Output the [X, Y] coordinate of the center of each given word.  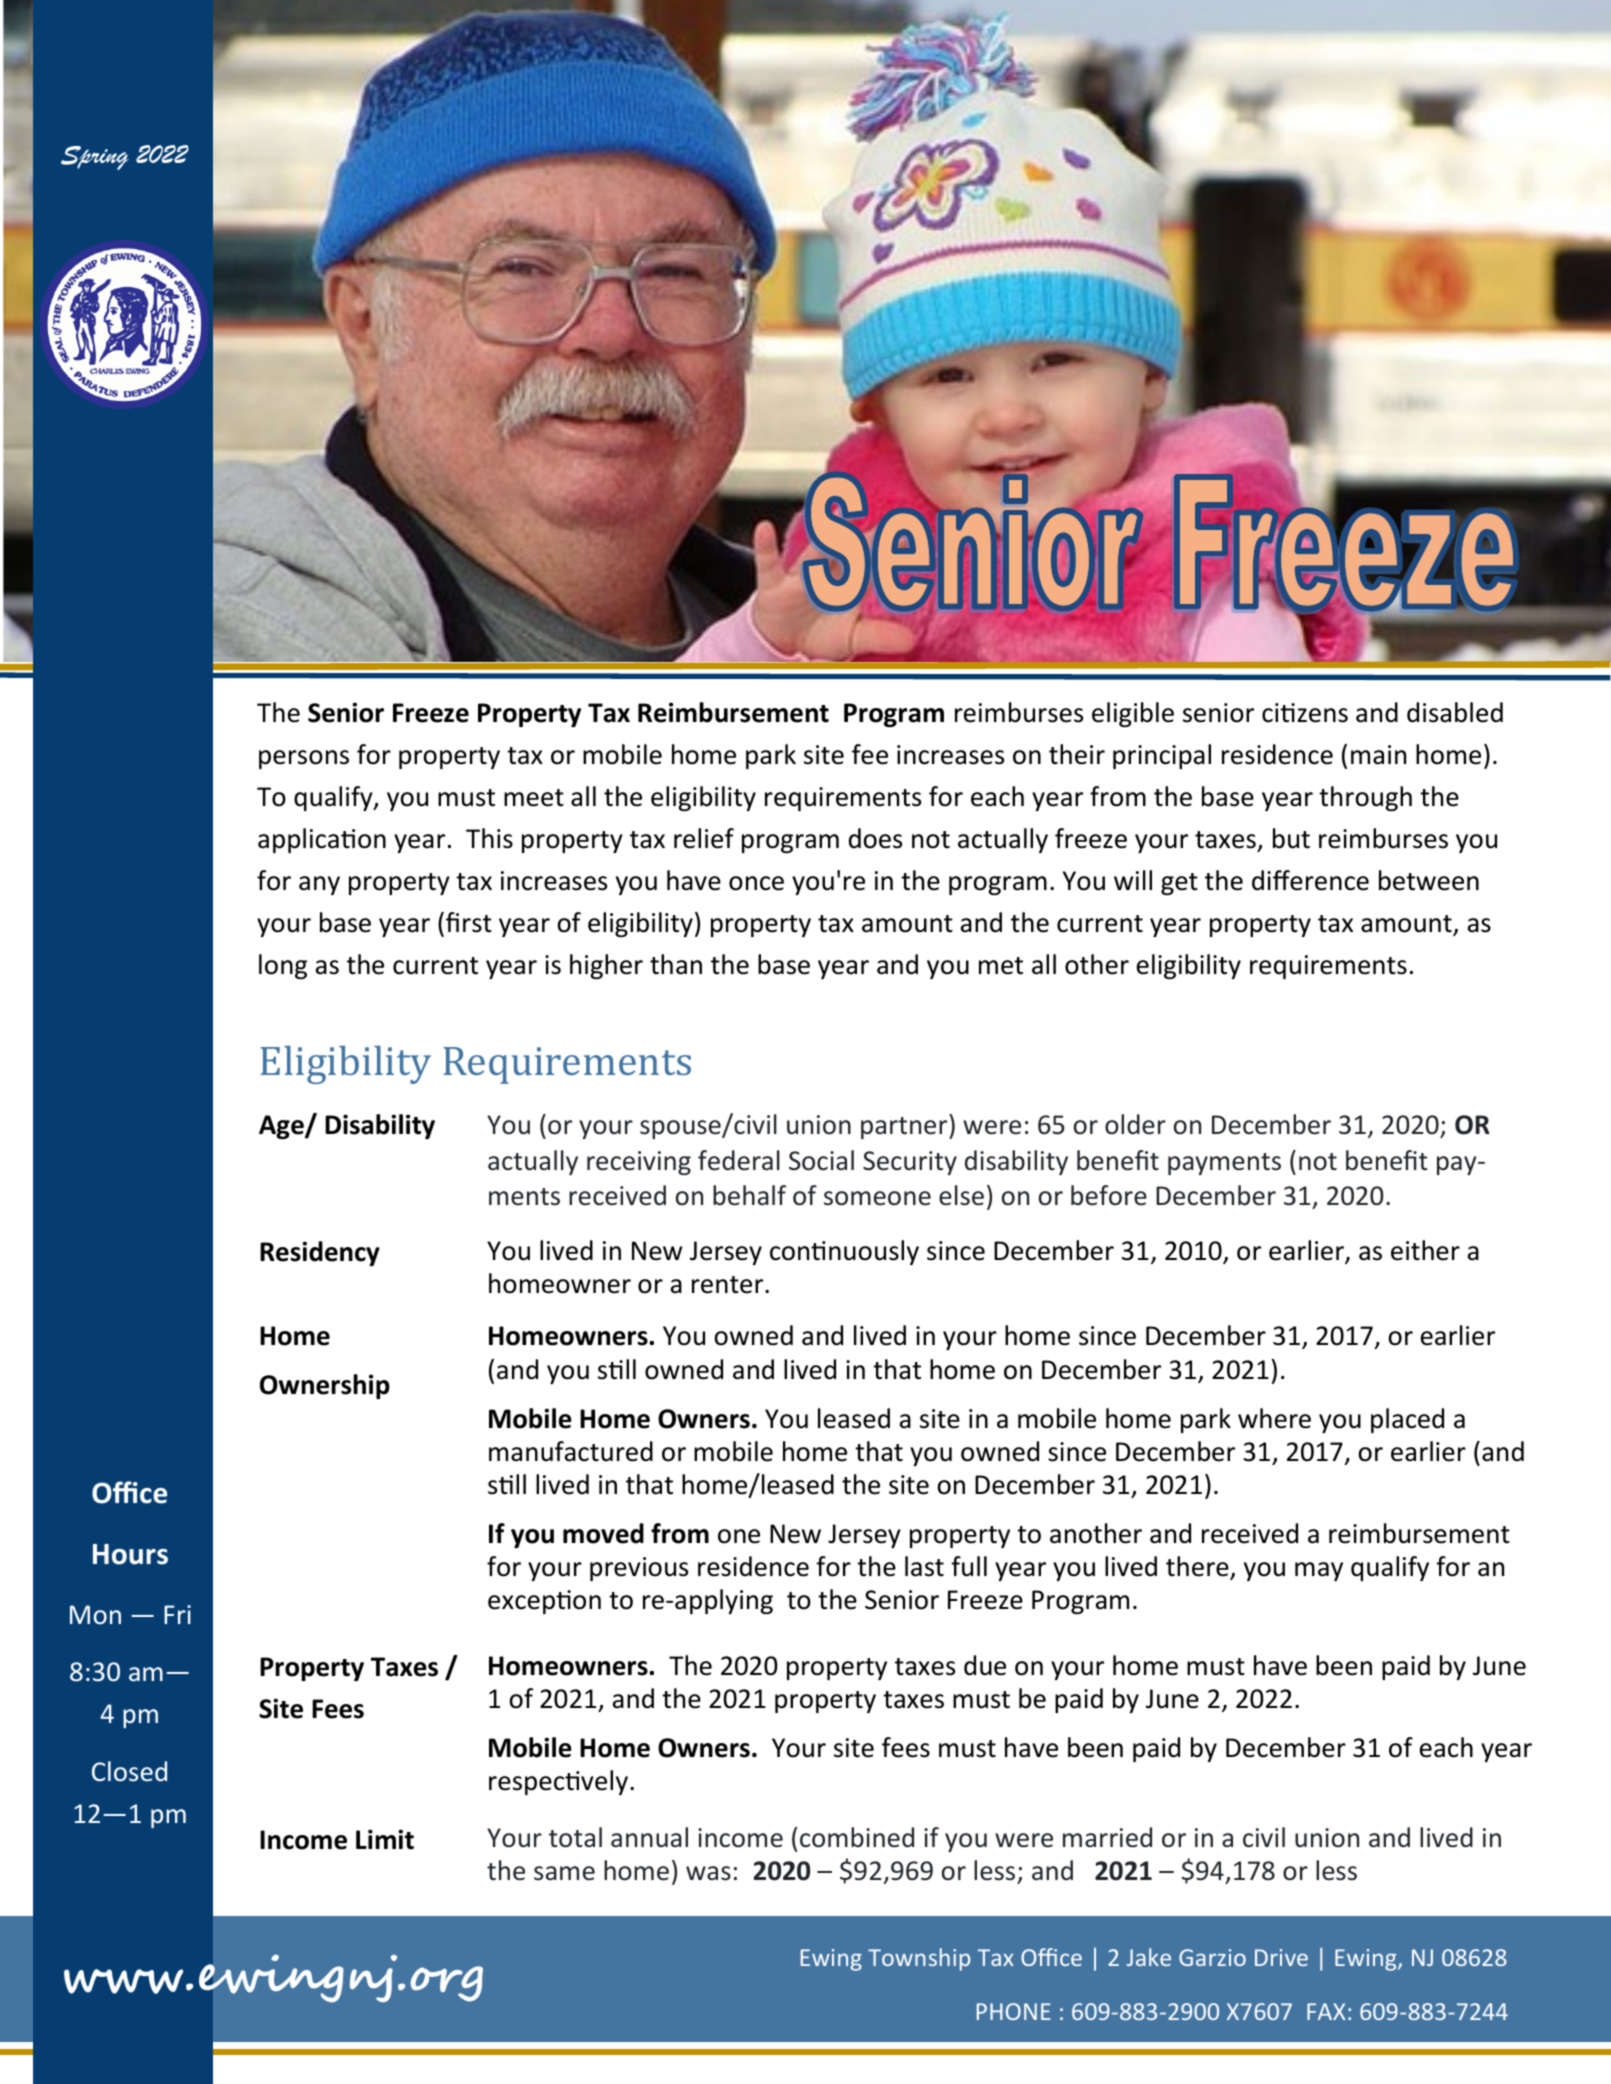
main [1378, 755]
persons [304, 759]
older [1135, 1124]
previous [639, 1569]
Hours [130, 1554]
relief [704, 838]
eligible [1133, 714]
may [1319, 1571]
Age [282, 1127]
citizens [1305, 713]
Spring [95, 158]
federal [739, 1160]
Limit [385, 1839]
